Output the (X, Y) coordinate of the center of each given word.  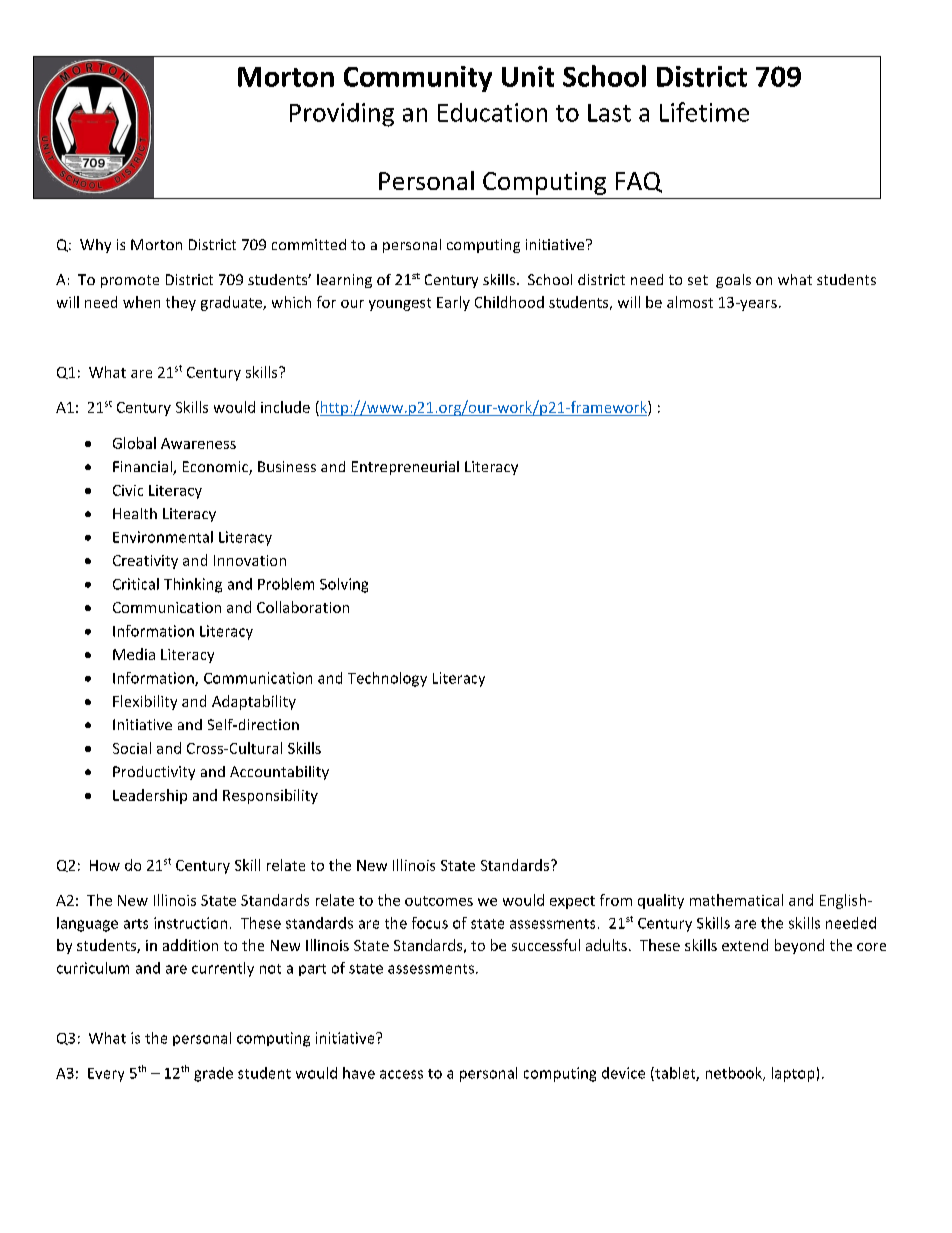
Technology (387, 679)
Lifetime (704, 112)
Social (132, 748)
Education (492, 112)
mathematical (736, 900)
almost (690, 302)
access (401, 1074)
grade (213, 1074)
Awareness (198, 443)
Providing (342, 115)
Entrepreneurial (405, 468)
